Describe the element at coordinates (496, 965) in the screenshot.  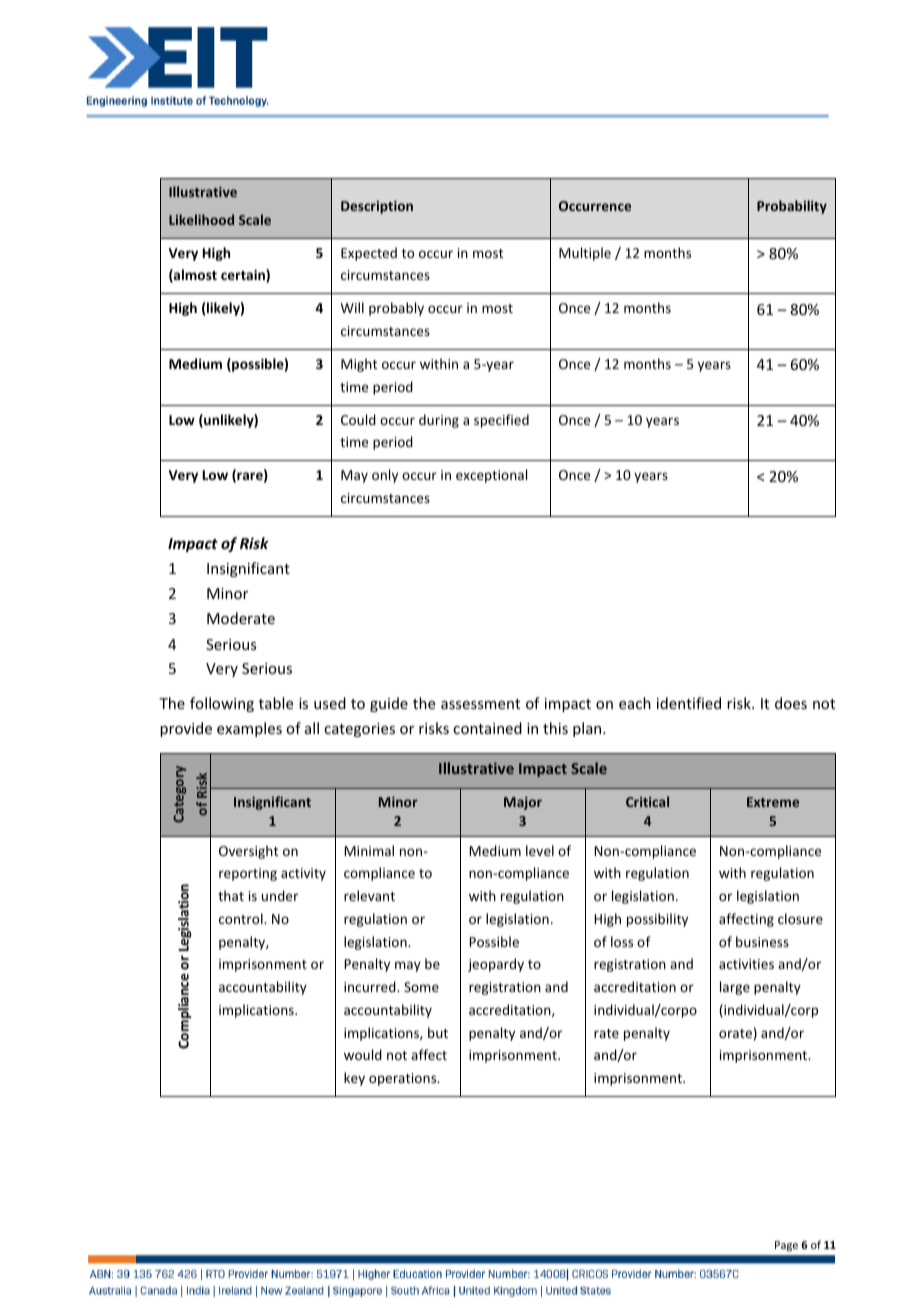
I see `jeopardy` at that location.
